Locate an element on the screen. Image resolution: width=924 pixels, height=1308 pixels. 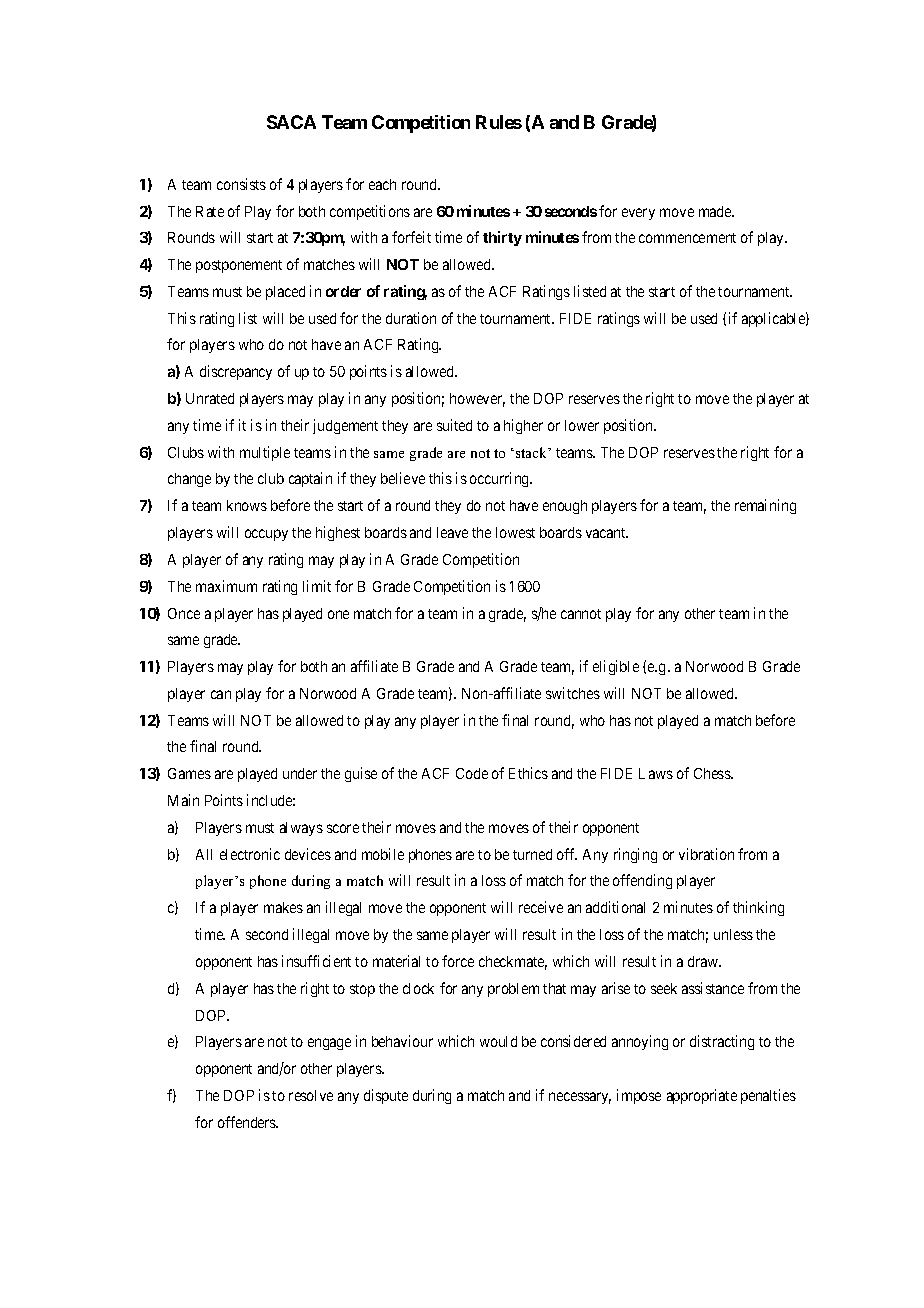
Chess is located at coordinates (713, 773).
